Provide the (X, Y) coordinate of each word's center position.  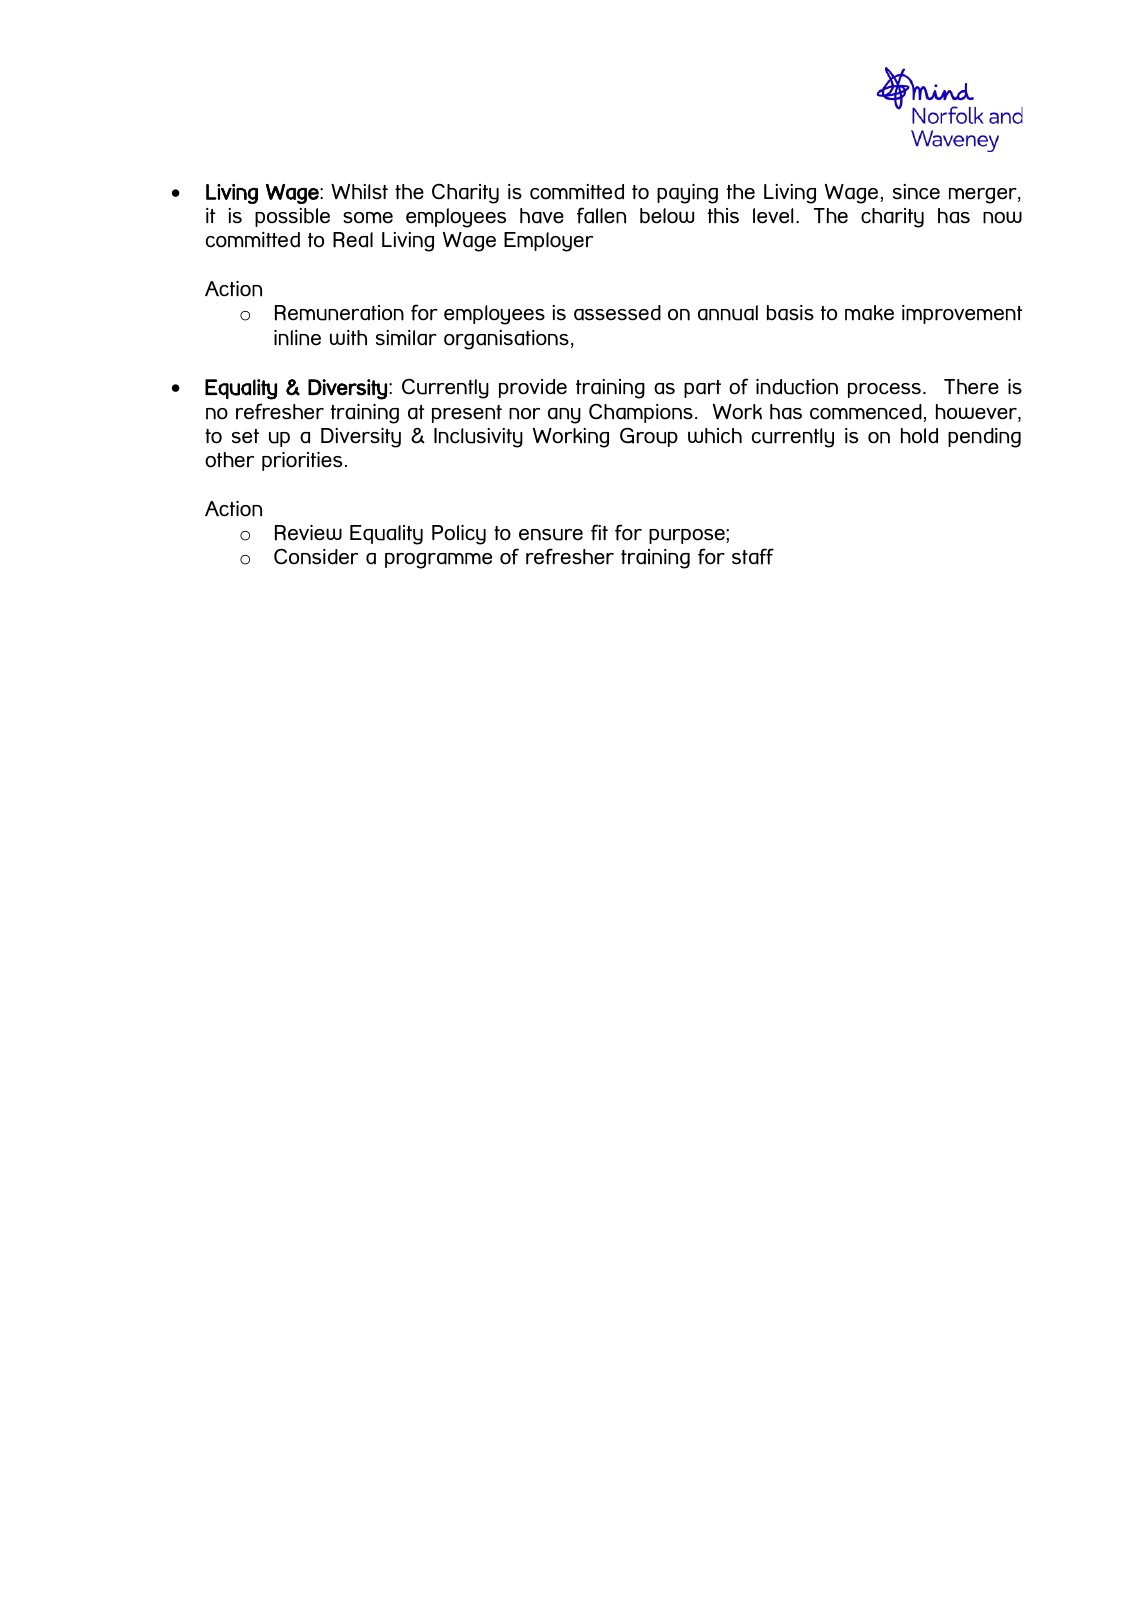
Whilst (359, 192)
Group (649, 437)
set (245, 436)
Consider (316, 556)
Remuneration (339, 313)
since (916, 192)
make (869, 313)
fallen (601, 215)
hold (919, 436)
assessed (617, 313)
